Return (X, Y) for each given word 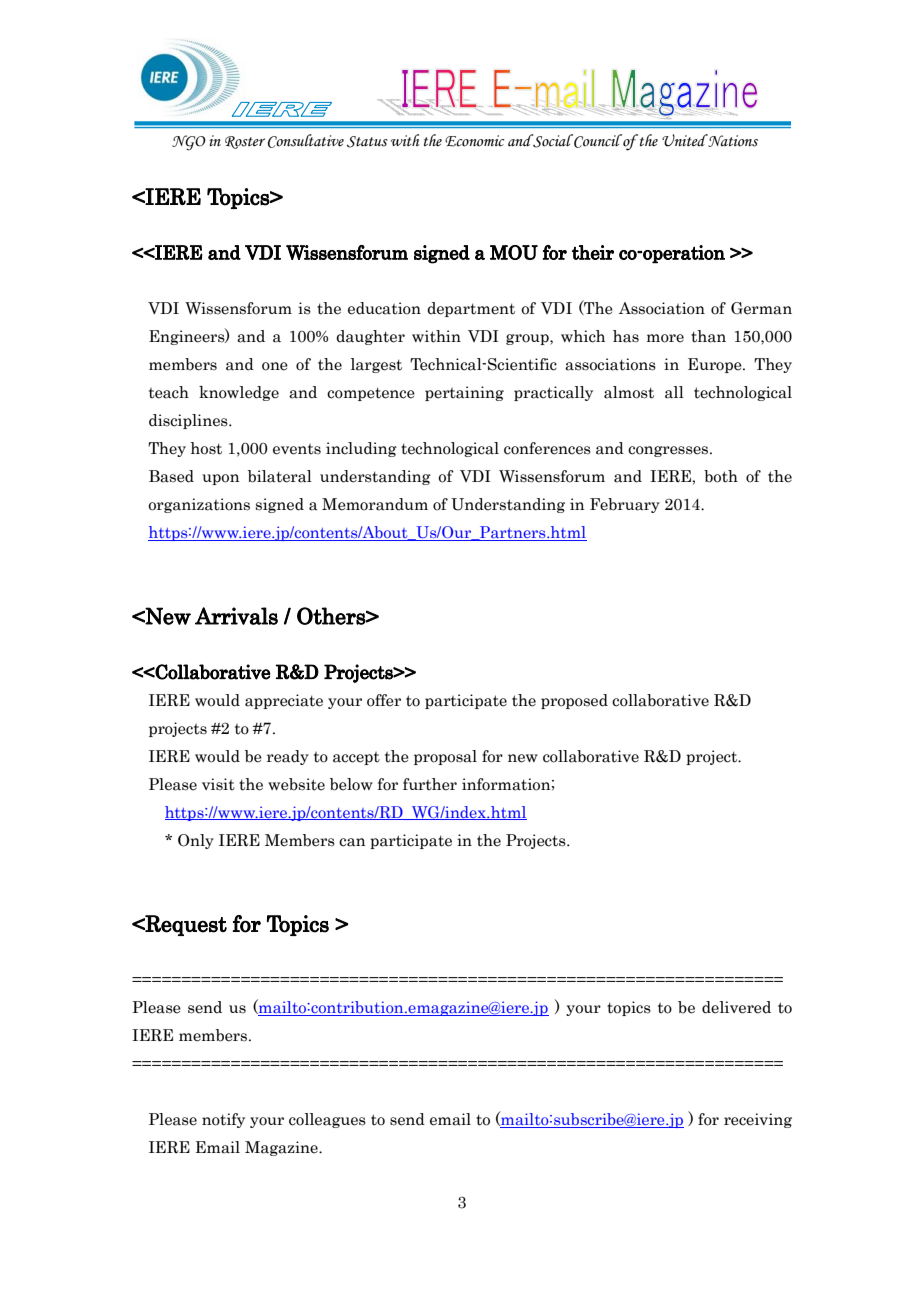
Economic (474, 141)
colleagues (327, 1120)
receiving (758, 1120)
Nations (732, 140)
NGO (189, 143)
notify (223, 1120)
